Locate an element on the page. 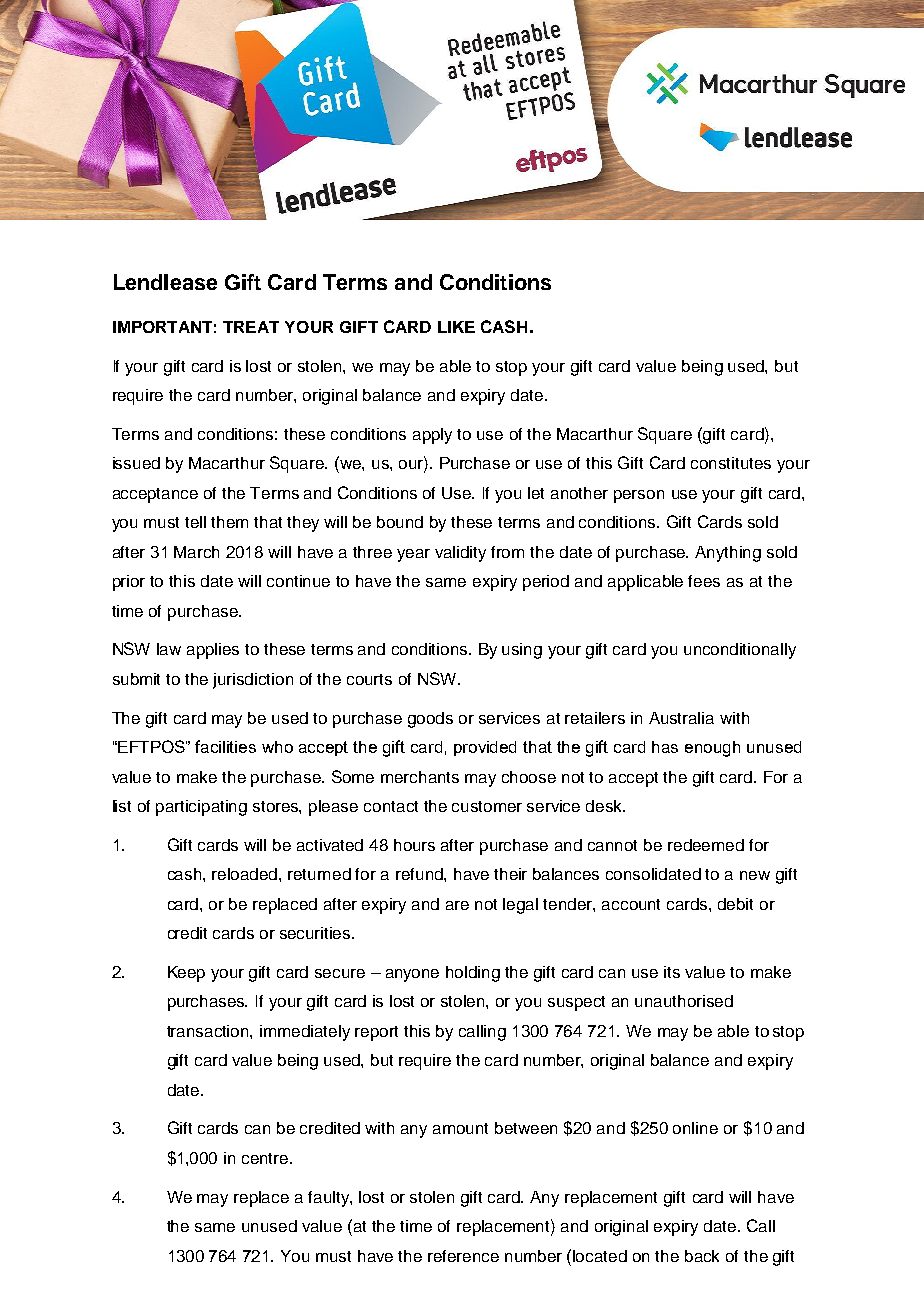 The height and width of the document is (1307, 924). fees is located at coordinates (704, 581).
